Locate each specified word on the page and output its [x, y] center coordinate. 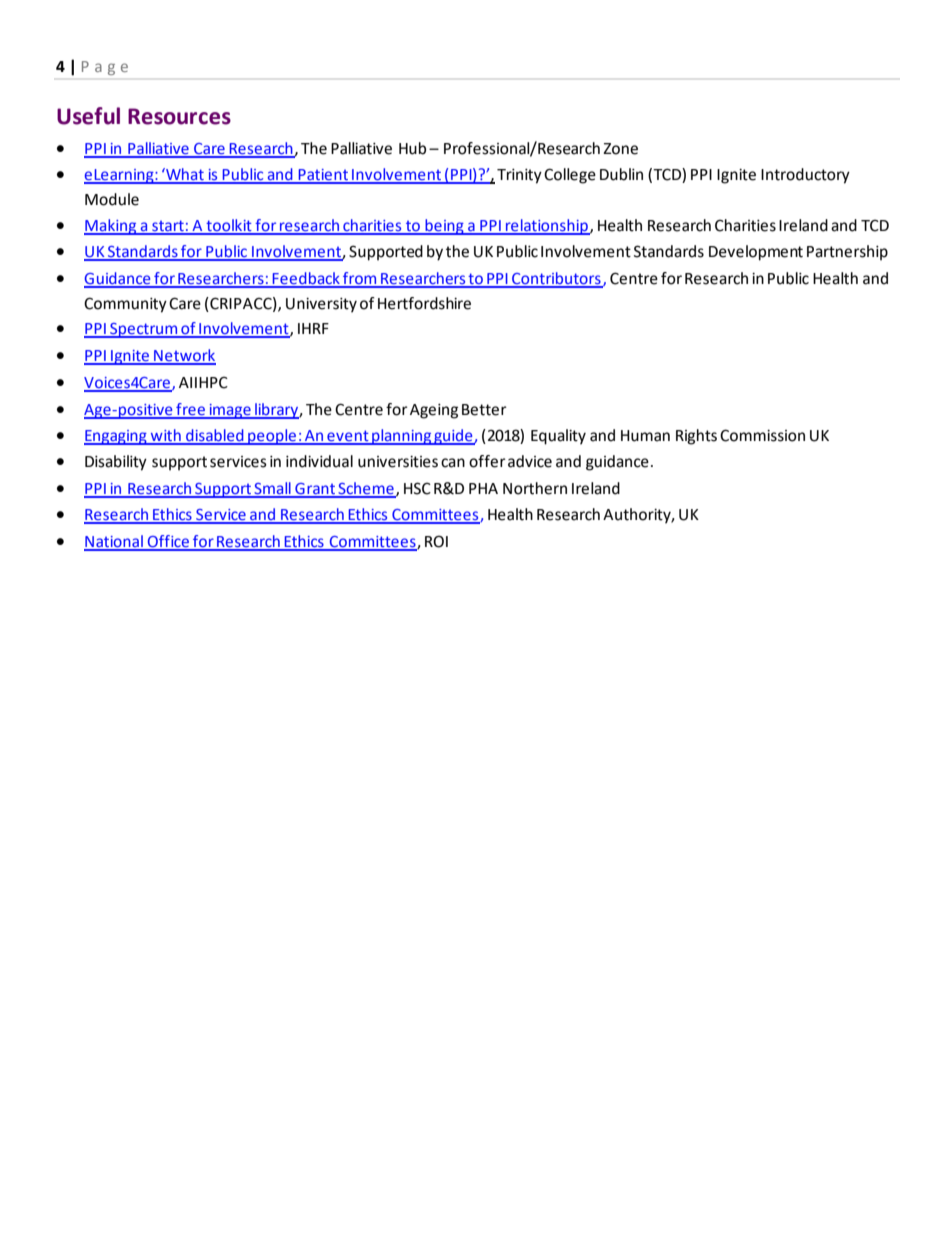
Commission [762, 435]
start [168, 227]
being [444, 227]
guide [453, 437]
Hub [412, 148]
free [191, 410]
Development [756, 253]
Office [168, 542]
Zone [620, 149]
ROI [436, 541]
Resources [179, 116]
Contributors [556, 279]
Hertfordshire [424, 303]
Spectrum [144, 330]
